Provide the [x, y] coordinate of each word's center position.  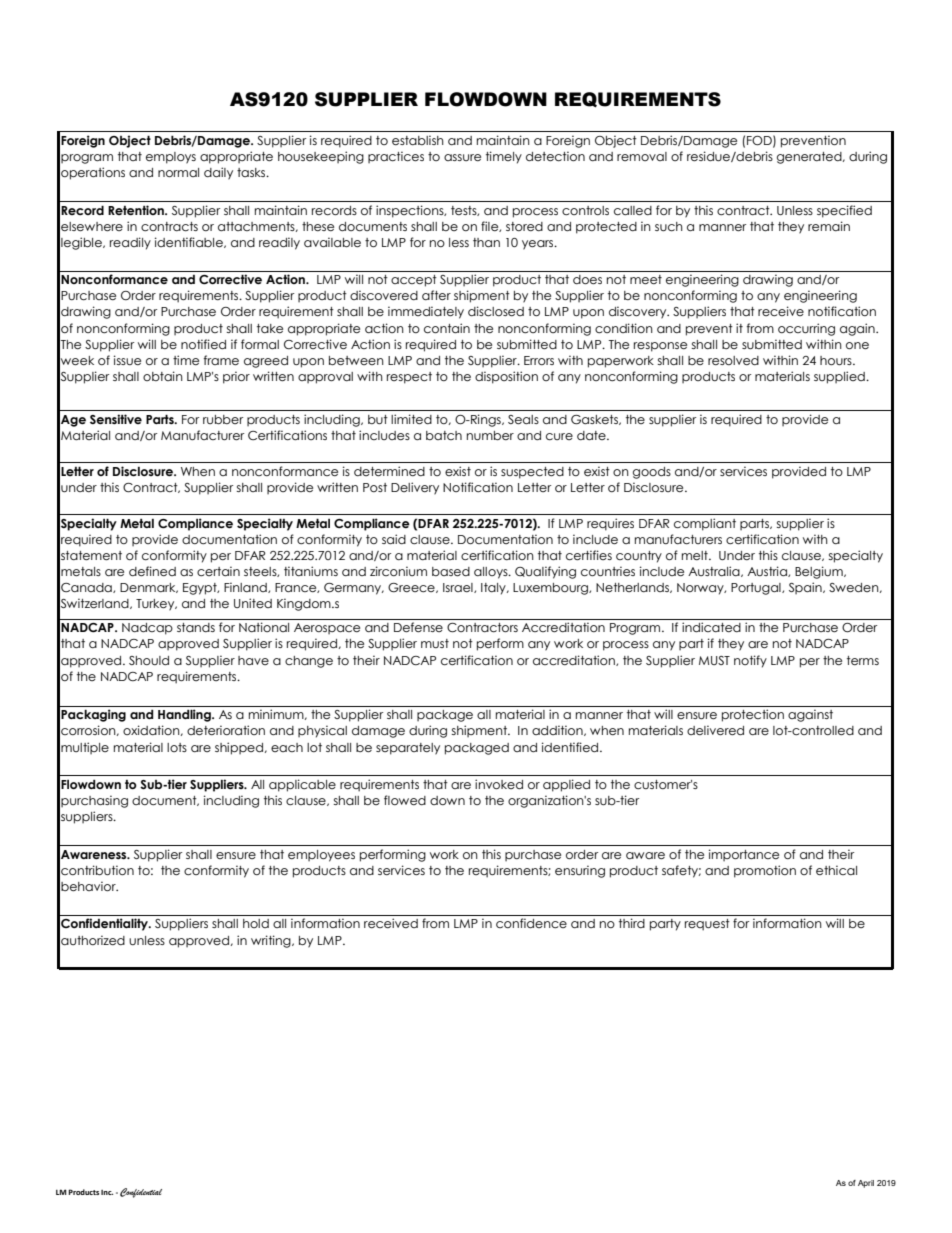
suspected [532, 473]
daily [218, 173]
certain [218, 571]
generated [810, 158]
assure [462, 157]
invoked [499, 784]
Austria [768, 571]
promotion [765, 871]
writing [272, 941]
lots [177, 747]
